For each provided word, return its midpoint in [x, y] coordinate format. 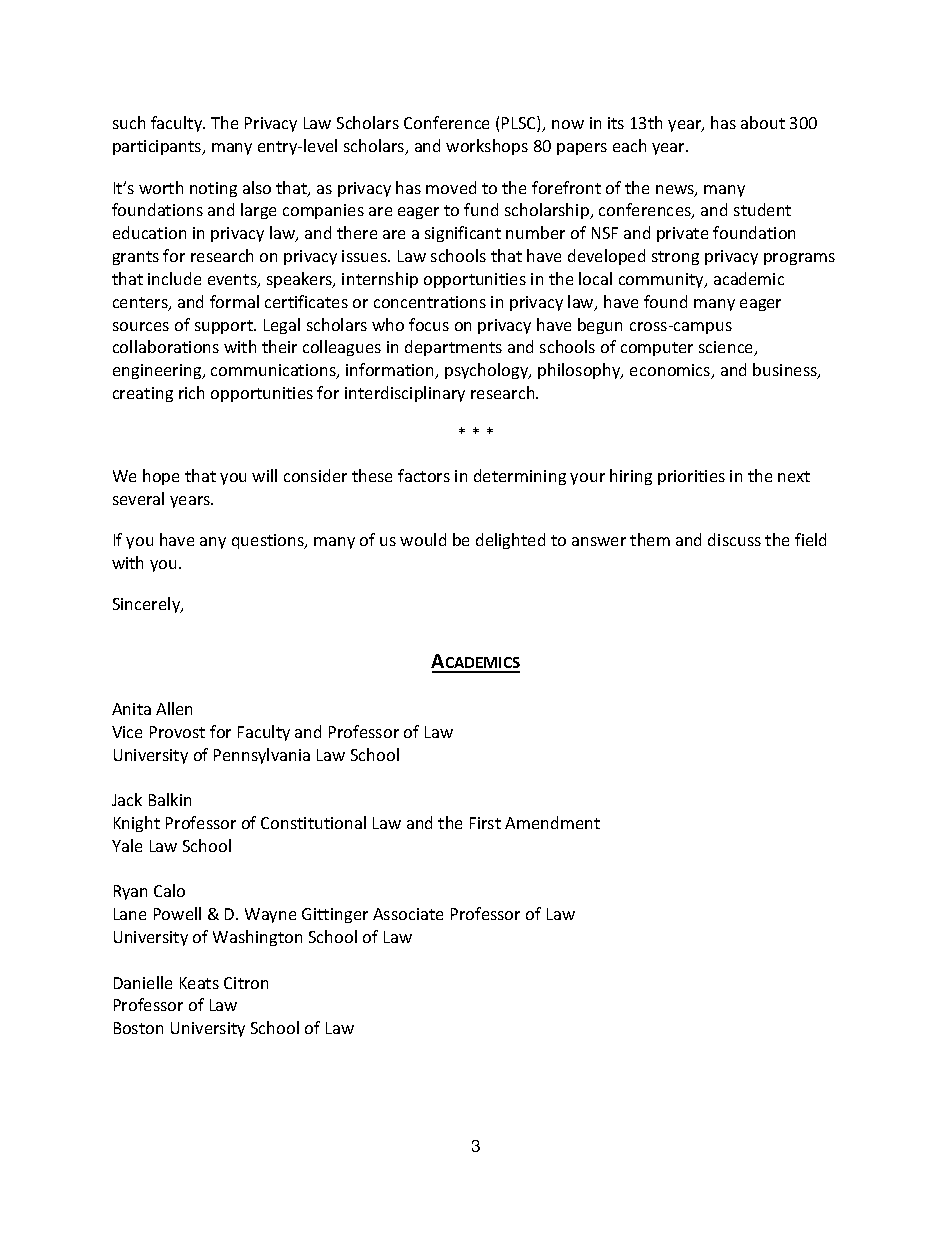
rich [191, 392]
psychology [488, 371]
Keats [199, 983]
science [727, 348]
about [763, 122]
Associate [408, 914]
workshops [487, 147]
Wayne [270, 915]
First [485, 823]
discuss [734, 539]
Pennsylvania [262, 756]
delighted [510, 541]
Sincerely [148, 605]
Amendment [552, 822]
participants [158, 147]
